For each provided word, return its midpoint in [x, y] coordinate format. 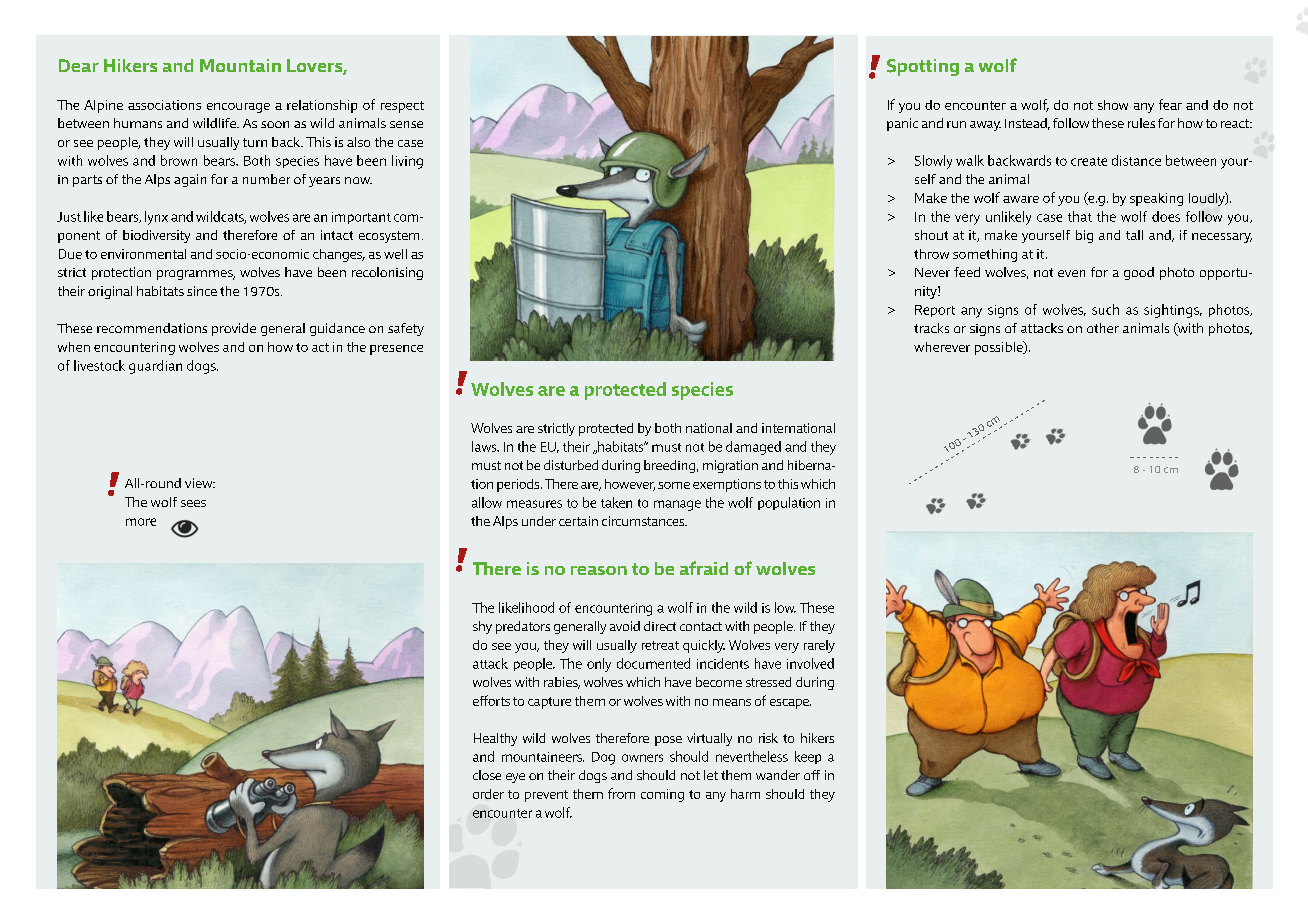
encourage [238, 108]
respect [402, 107]
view [200, 483]
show [1113, 105]
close [487, 775]
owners [642, 758]
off [812, 775]
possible [1000, 348]
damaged [753, 448]
